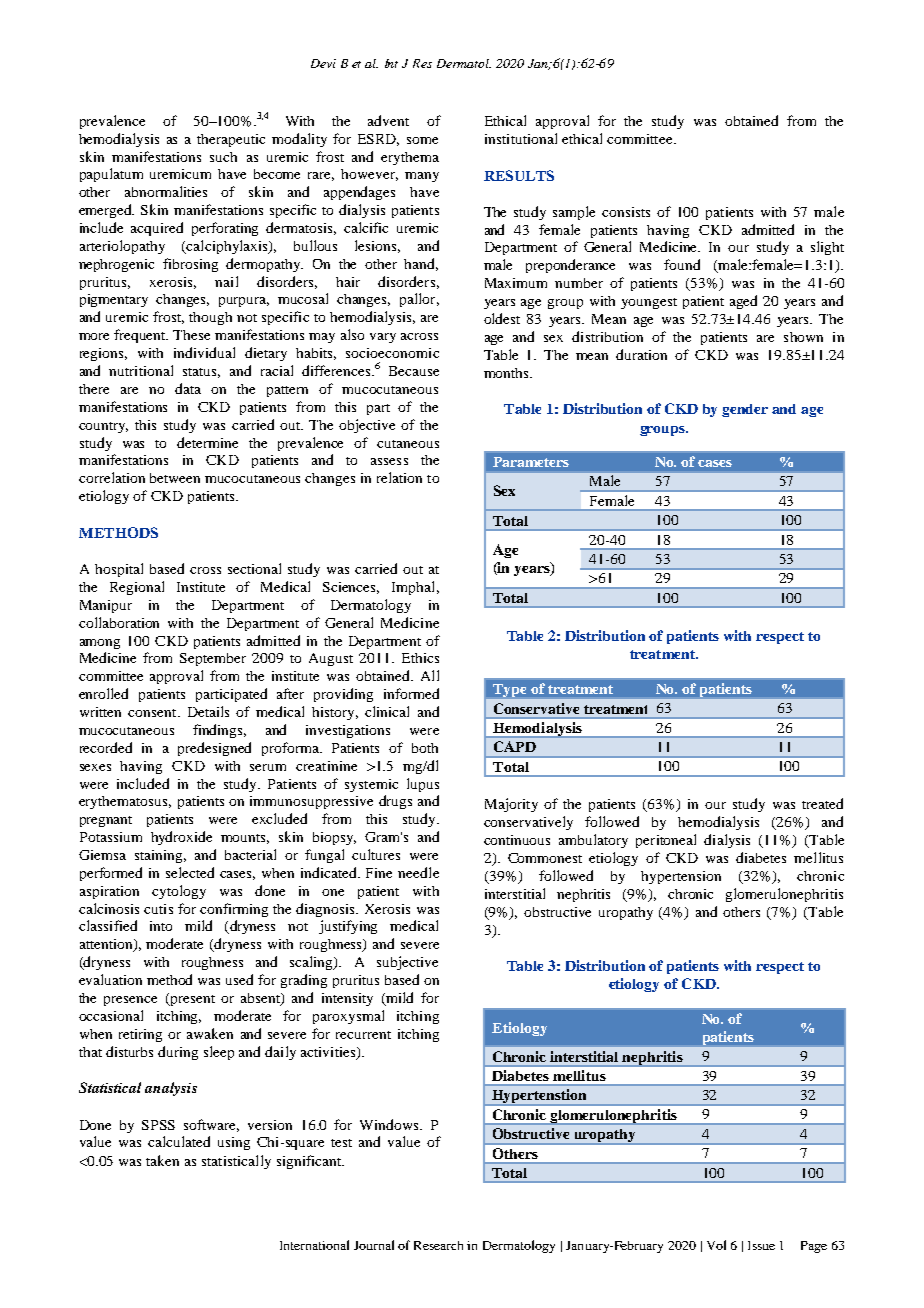 The width and height of the screenshot is (924, 1308). Describe the element at coordinates (626, 212) in the screenshot. I see `consists` at that location.
